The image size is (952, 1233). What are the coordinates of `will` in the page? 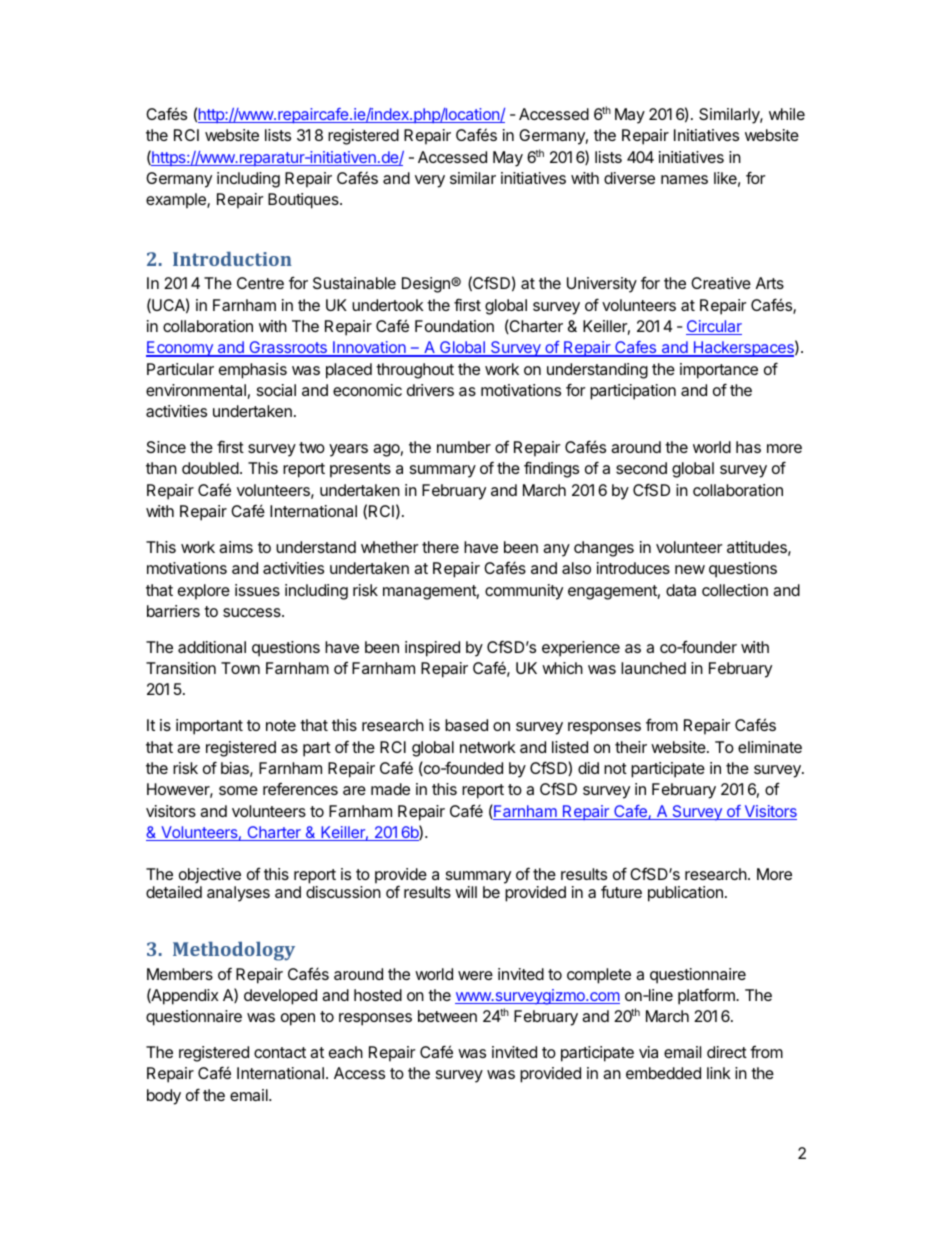 It's located at (466, 892).
